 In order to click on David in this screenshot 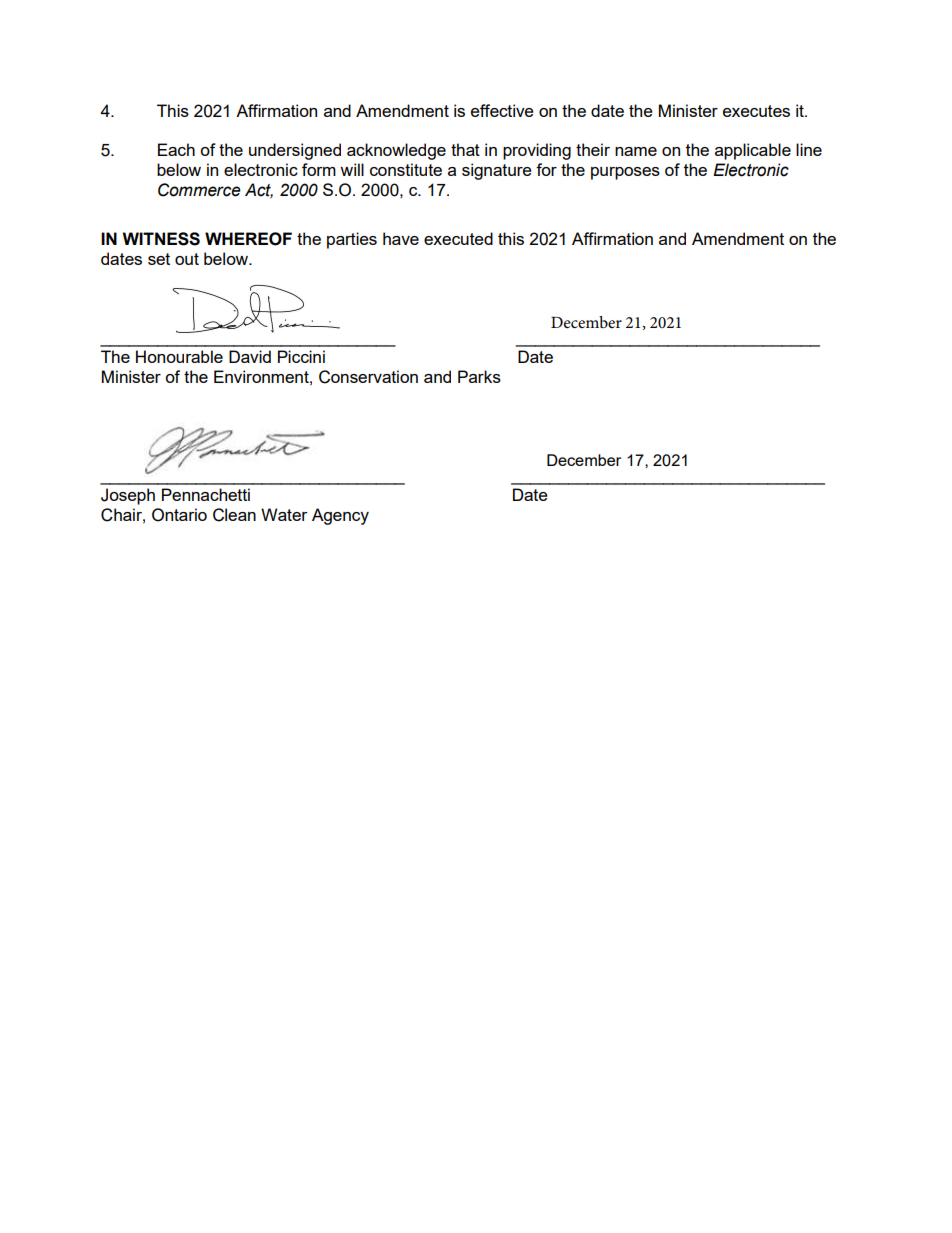, I will do `click(250, 356)`.
